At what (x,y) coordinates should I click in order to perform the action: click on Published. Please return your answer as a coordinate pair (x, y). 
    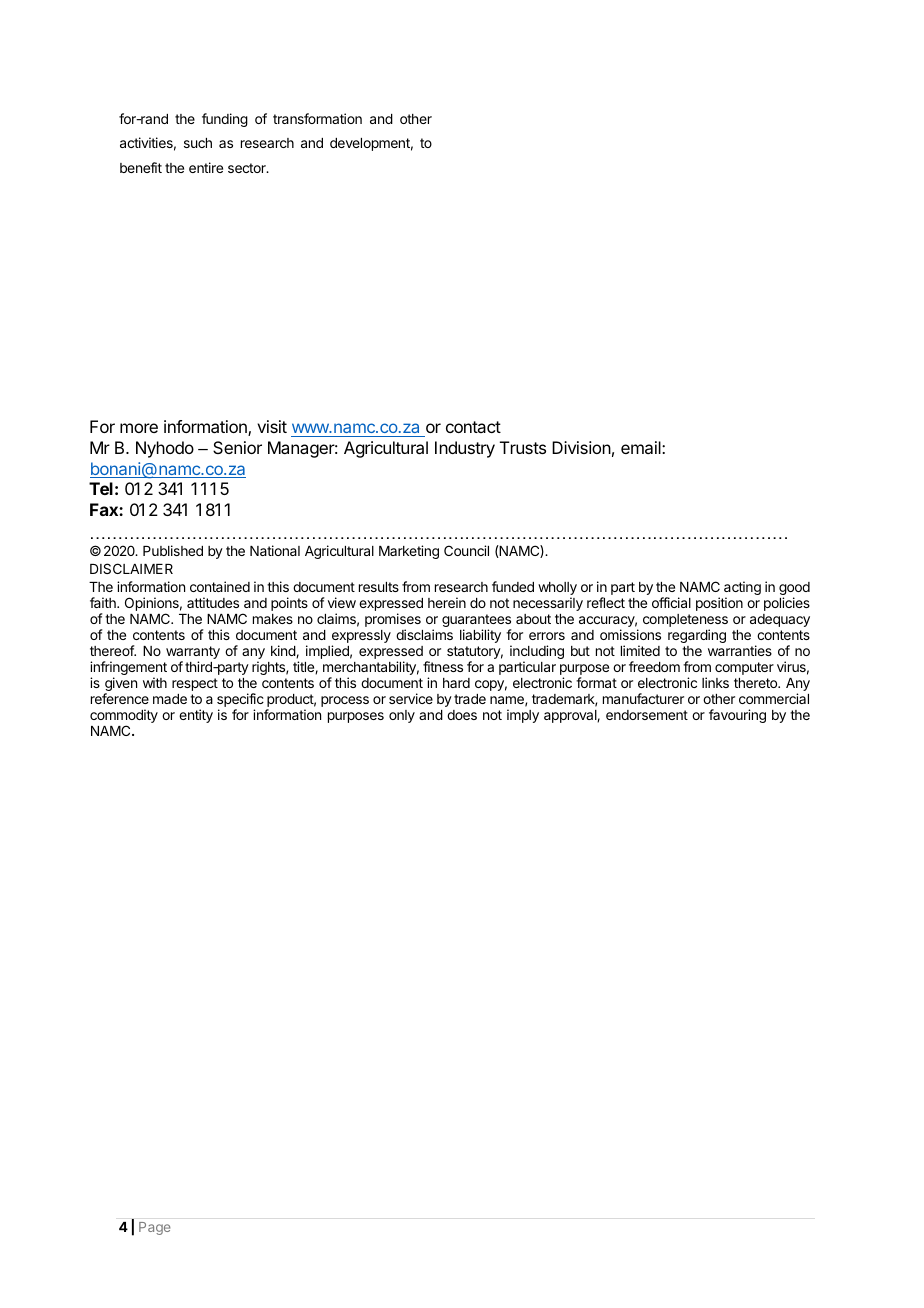
    Looking at the image, I should click on (173, 550).
